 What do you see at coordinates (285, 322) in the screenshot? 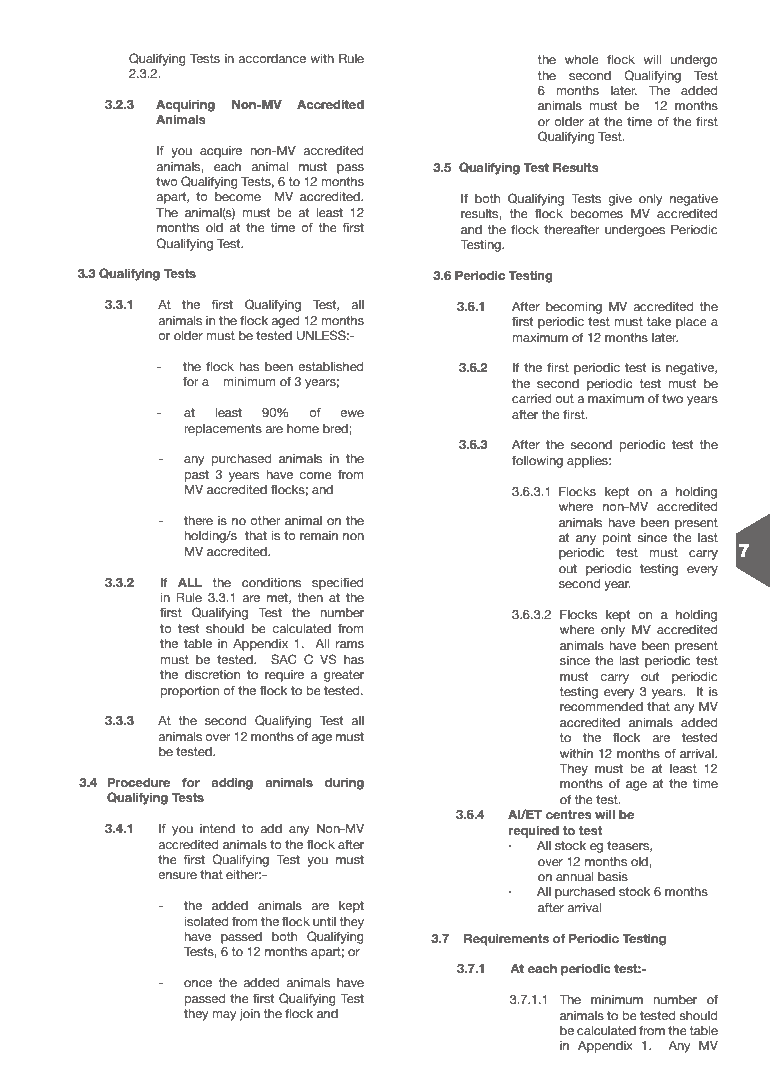
I see `aged` at bounding box center [285, 322].
